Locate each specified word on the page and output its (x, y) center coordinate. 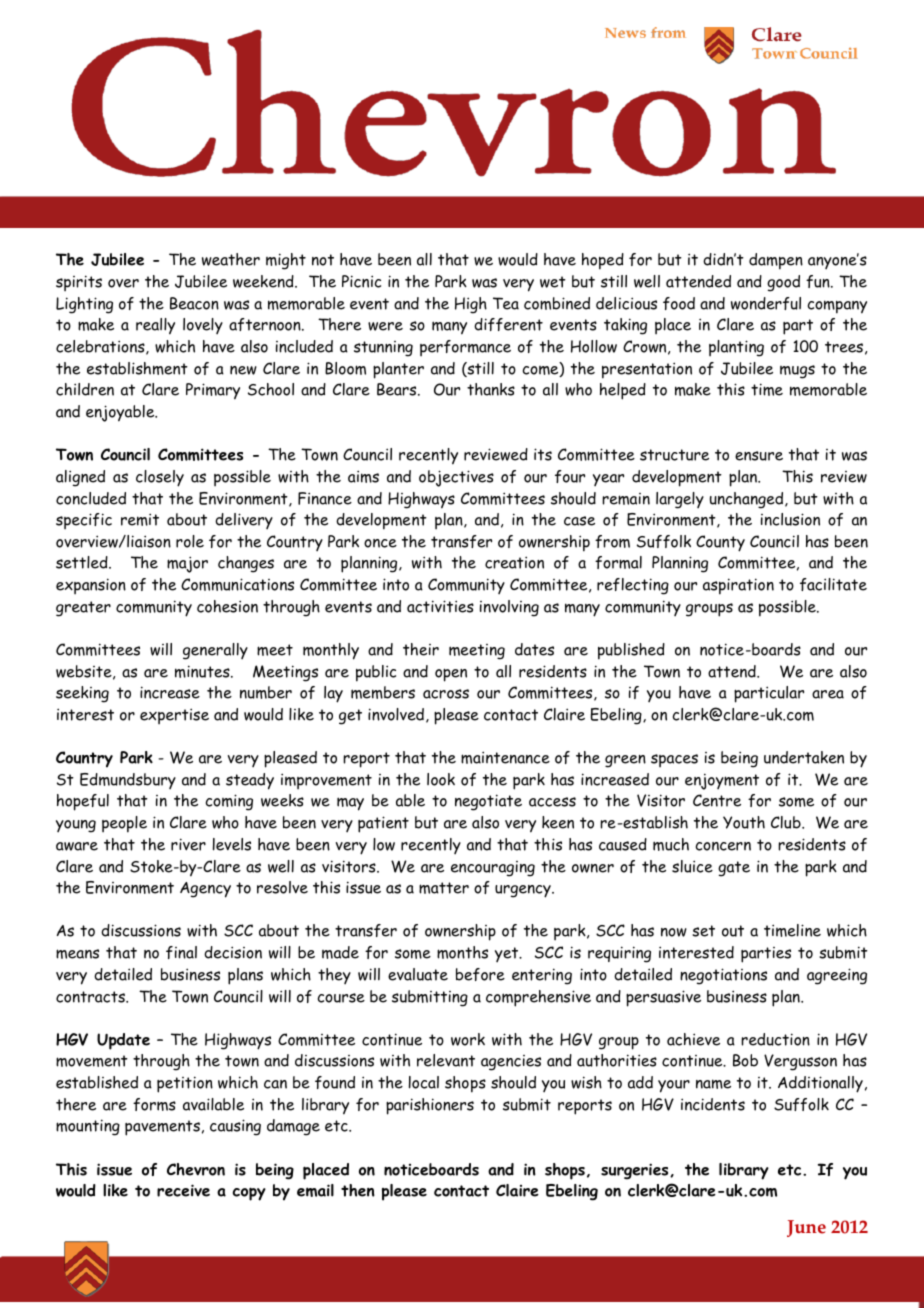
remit (140, 519)
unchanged (748, 500)
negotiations (723, 976)
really (155, 326)
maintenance (505, 757)
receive (183, 1190)
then (358, 1190)
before (480, 974)
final (181, 952)
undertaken (804, 757)
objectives (456, 478)
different (508, 324)
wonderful (766, 303)
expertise (174, 716)
